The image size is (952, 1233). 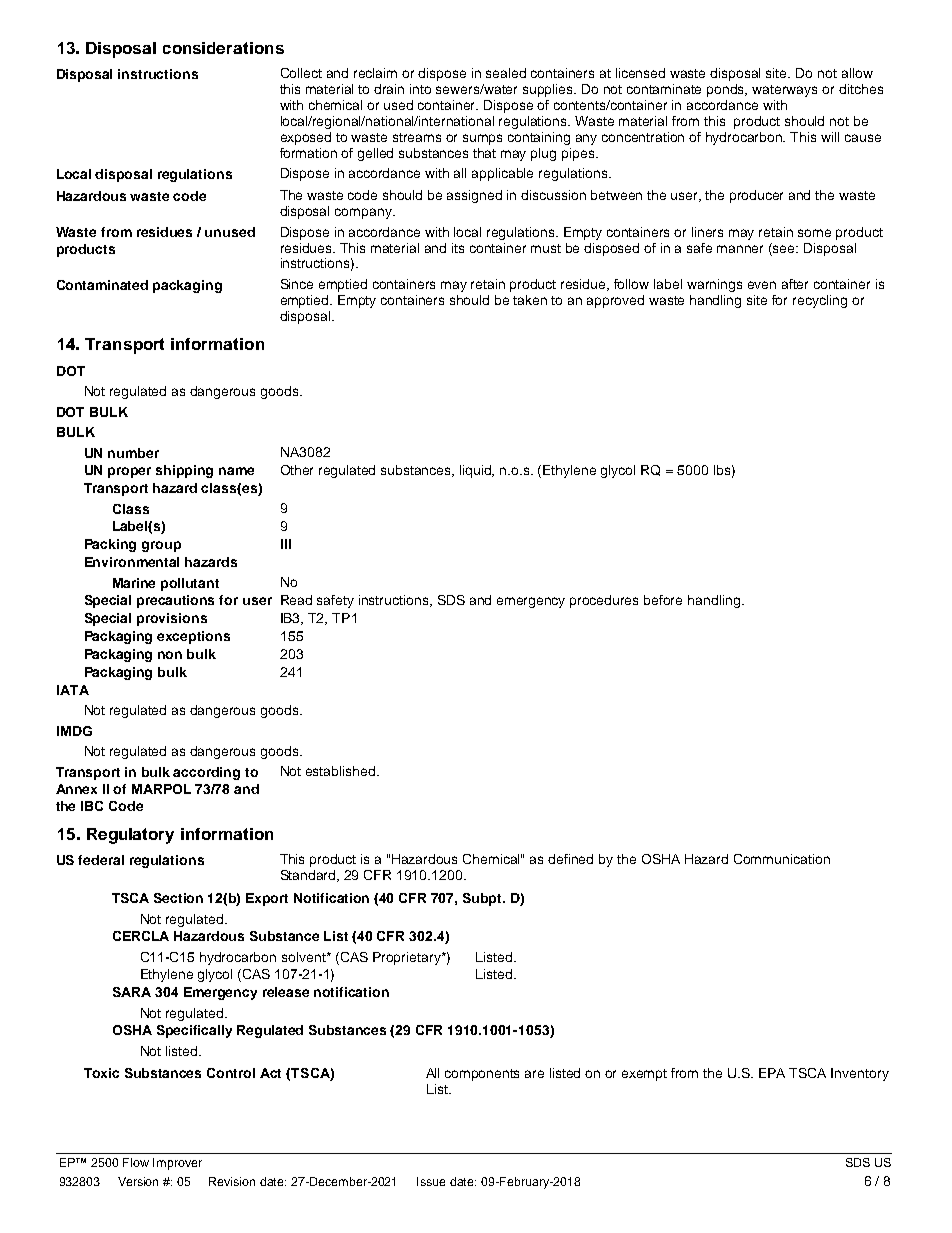 What do you see at coordinates (820, 301) in the screenshot?
I see `recycling` at bounding box center [820, 301].
